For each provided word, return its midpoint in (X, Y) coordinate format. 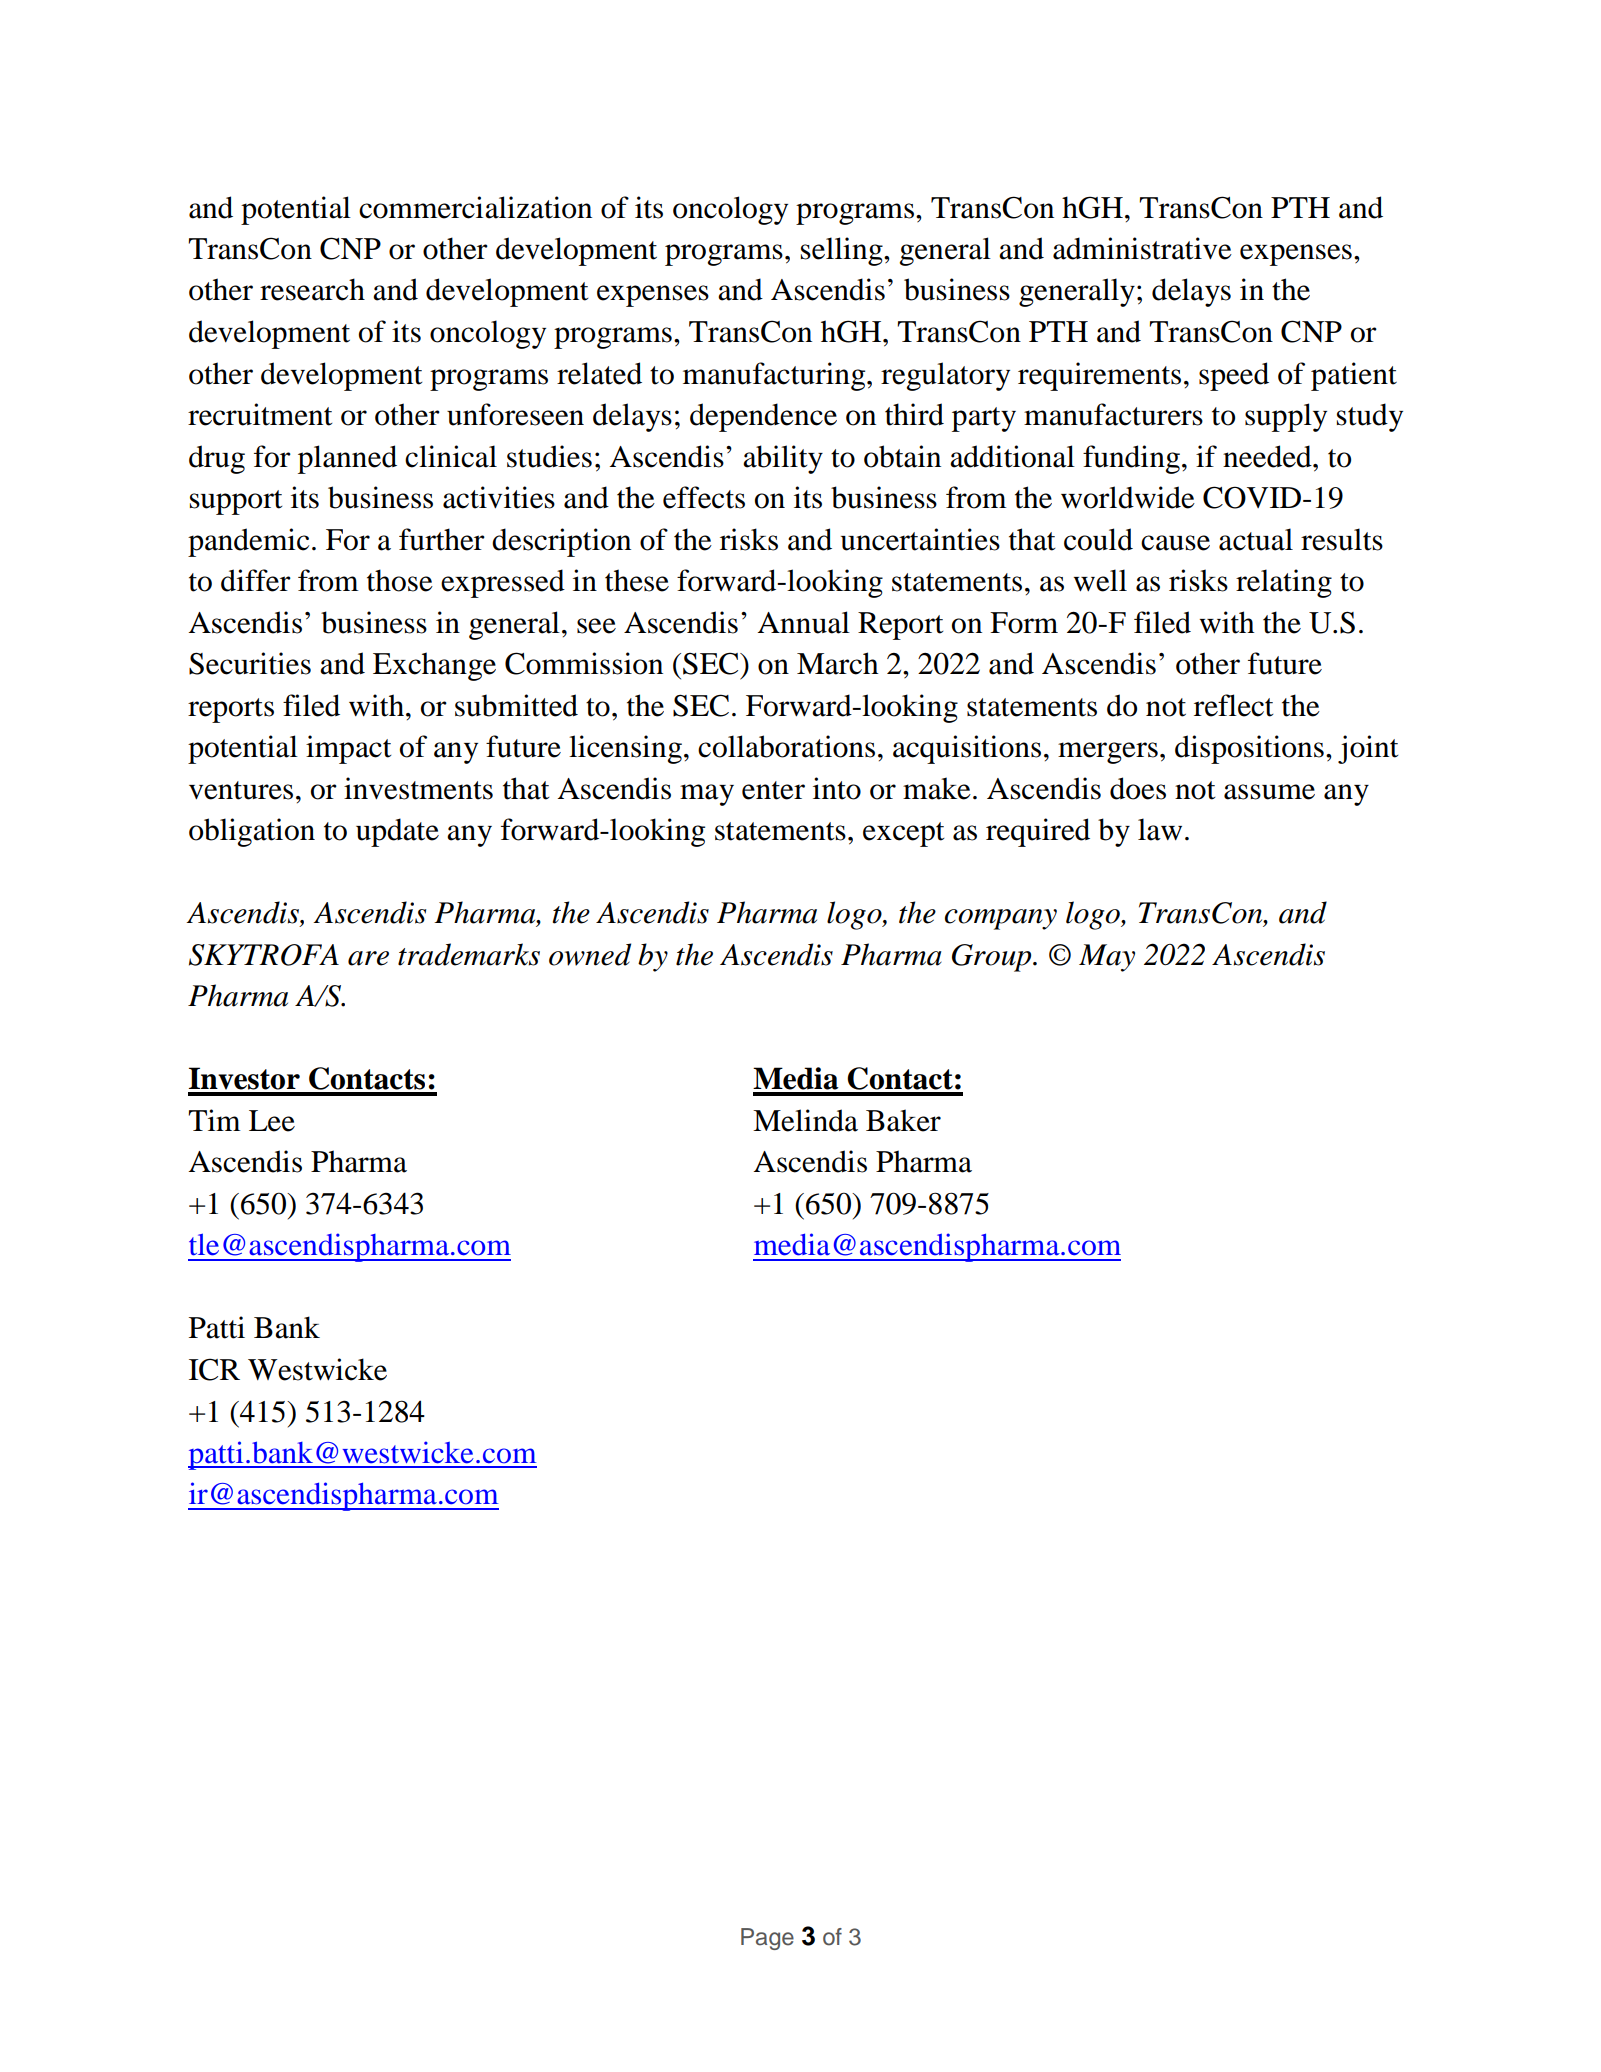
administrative (1142, 248)
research (312, 289)
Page (767, 1939)
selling (843, 251)
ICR (214, 1369)
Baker (903, 1120)
